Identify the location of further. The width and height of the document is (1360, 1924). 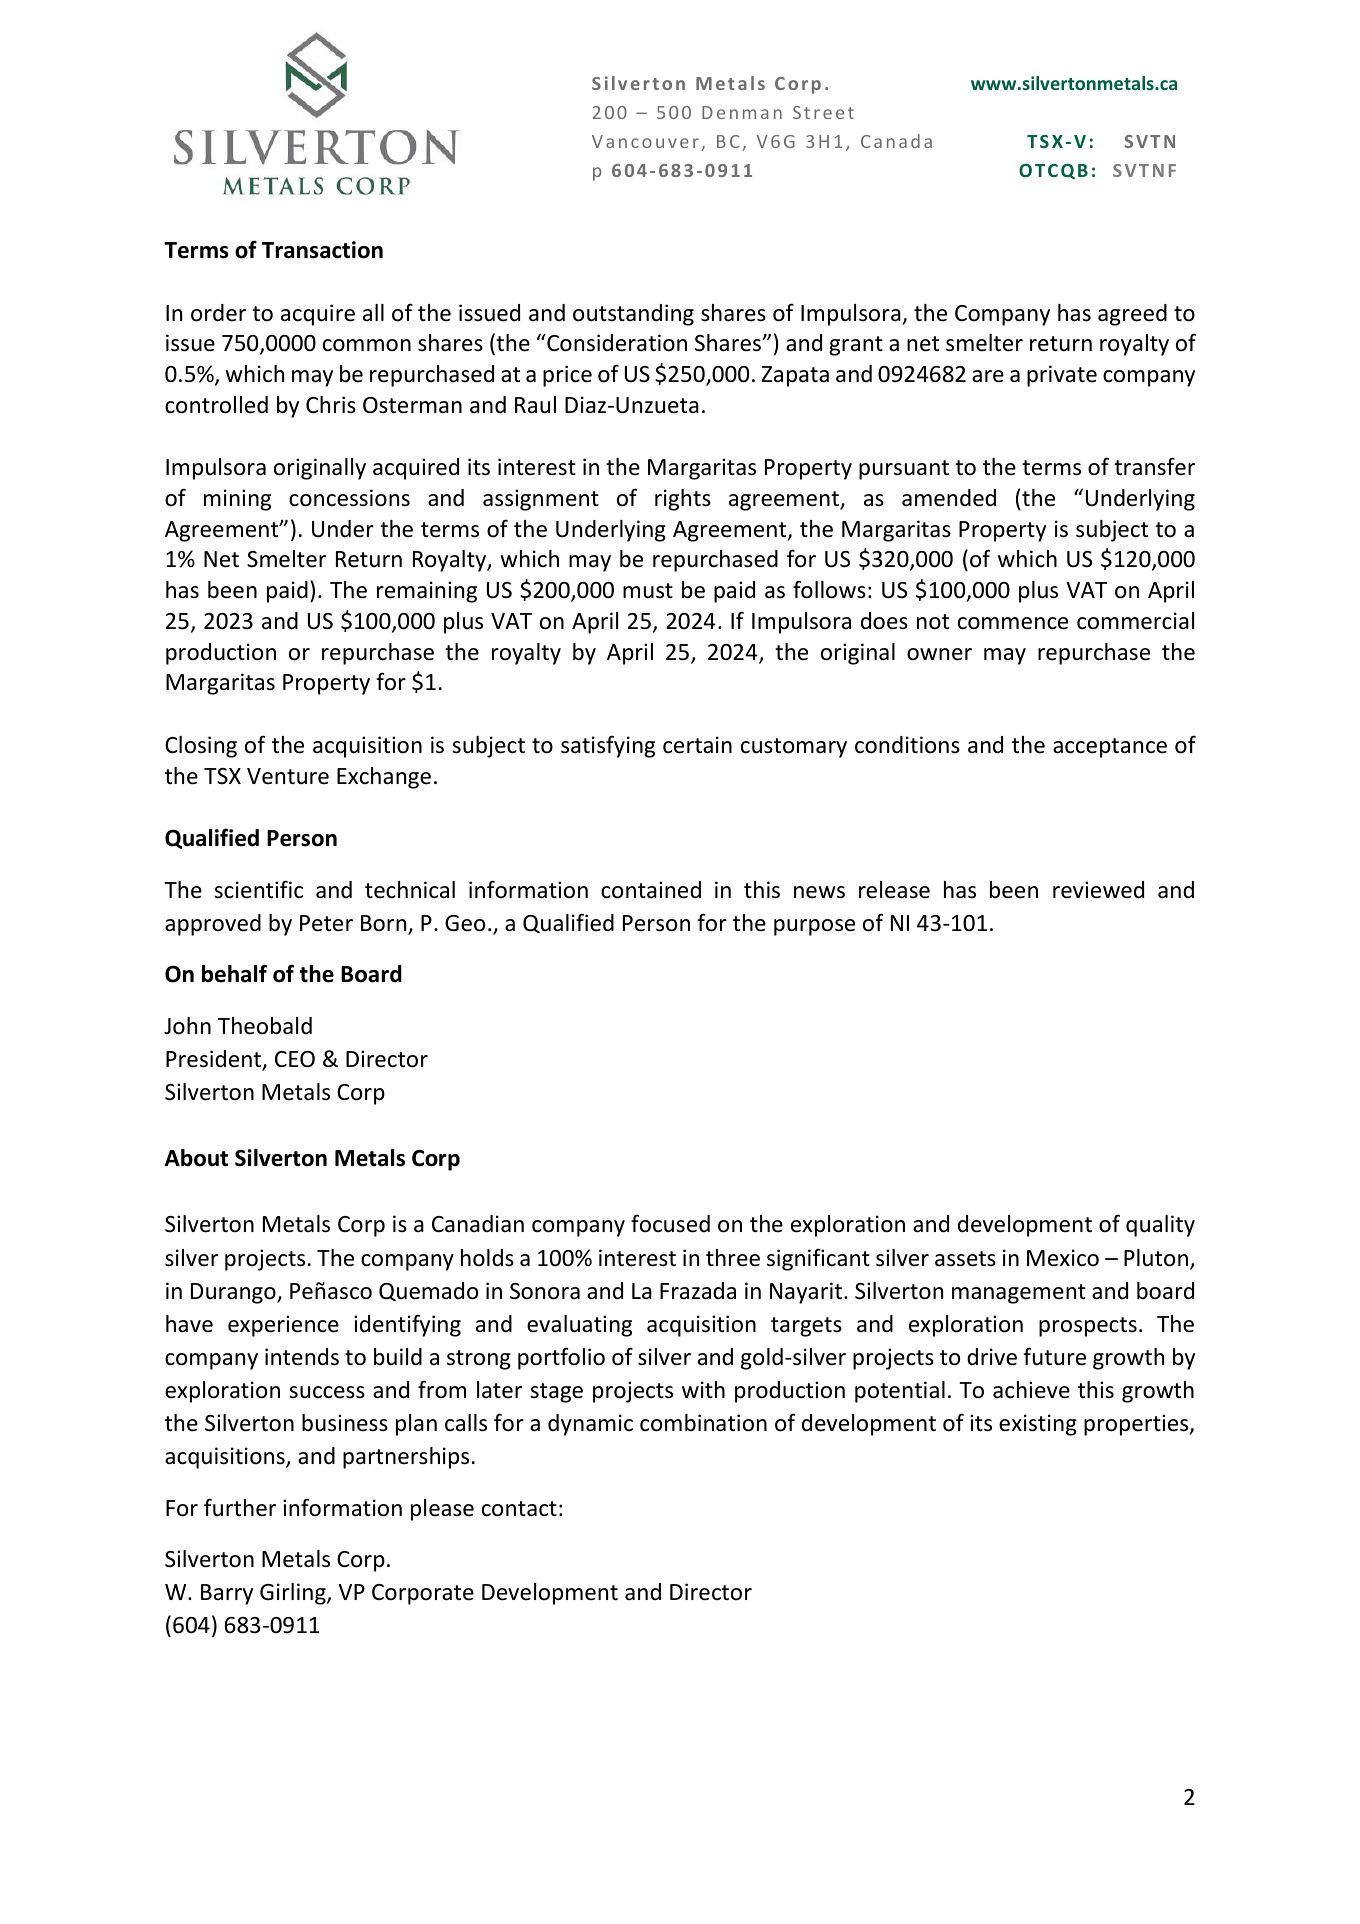
(240, 1507).
